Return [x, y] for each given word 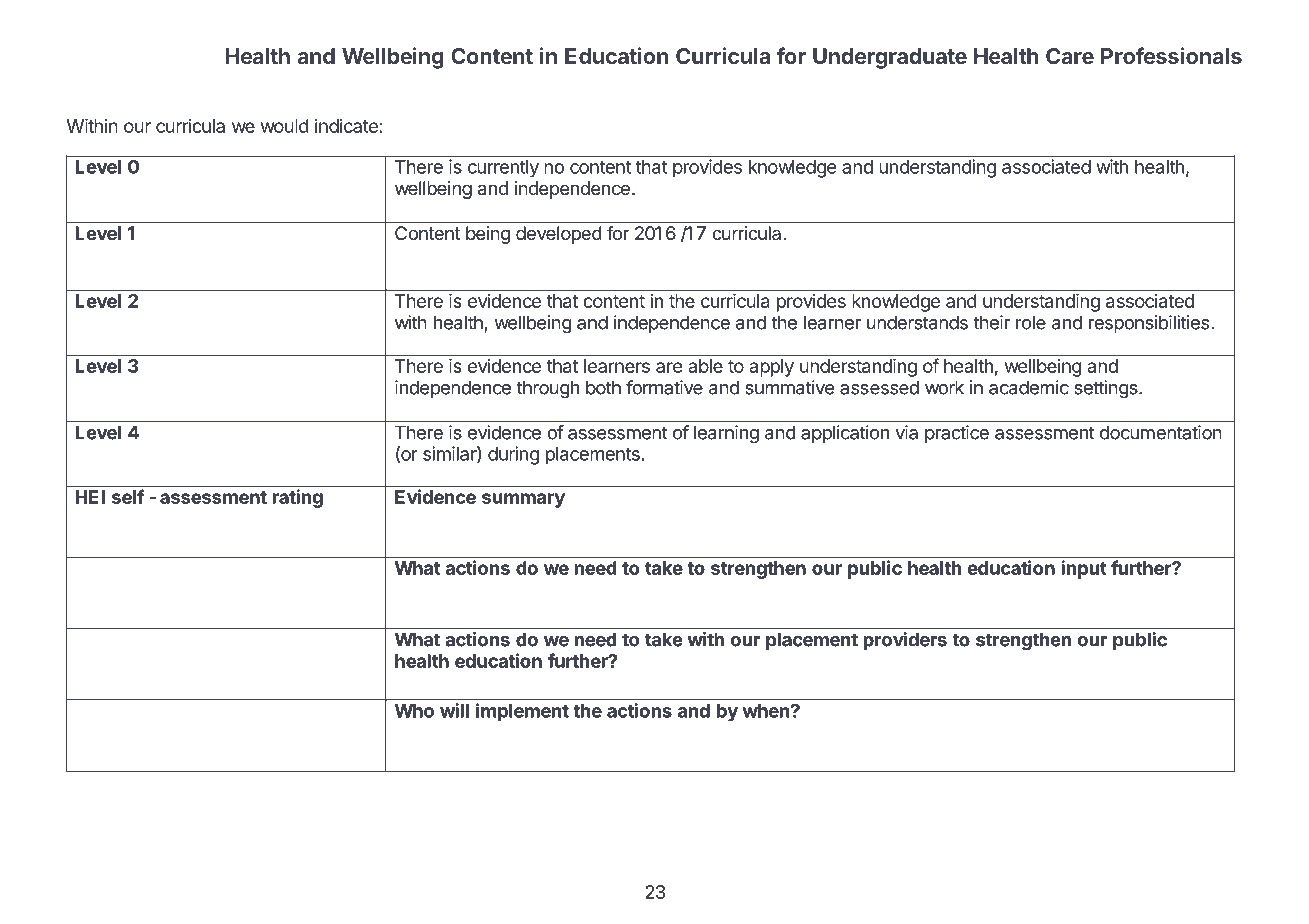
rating [297, 498]
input [1084, 569]
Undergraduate [890, 58]
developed [559, 235]
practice [957, 434]
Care [1070, 56]
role [1031, 322]
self [128, 496]
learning [726, 434]
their [991, 322]
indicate [346, 126]
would [285, 126]
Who [414, 711]
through [548, 389]
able [705, 366]
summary [523, 500]
